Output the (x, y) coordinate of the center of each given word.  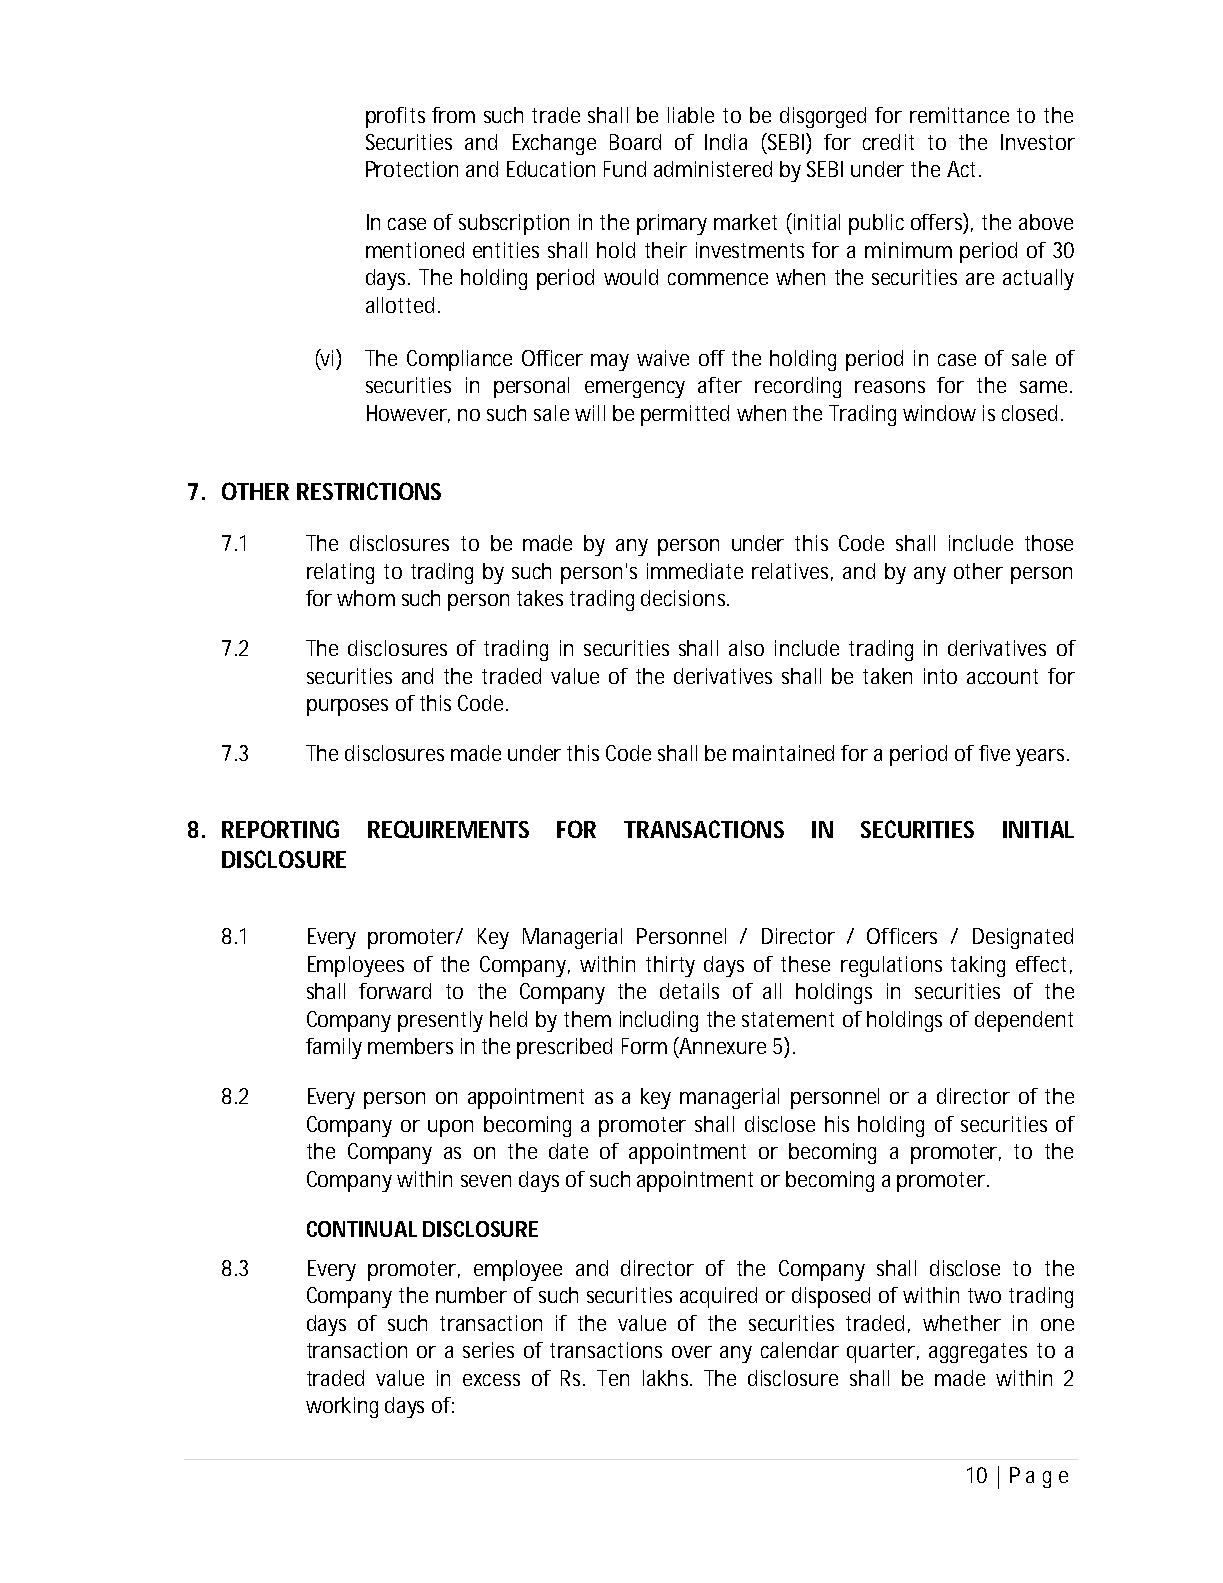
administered (713, 169)
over (692, 1352)
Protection (412, 169)
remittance (959, 115)
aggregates (978, 1353)
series (488, 1350)
